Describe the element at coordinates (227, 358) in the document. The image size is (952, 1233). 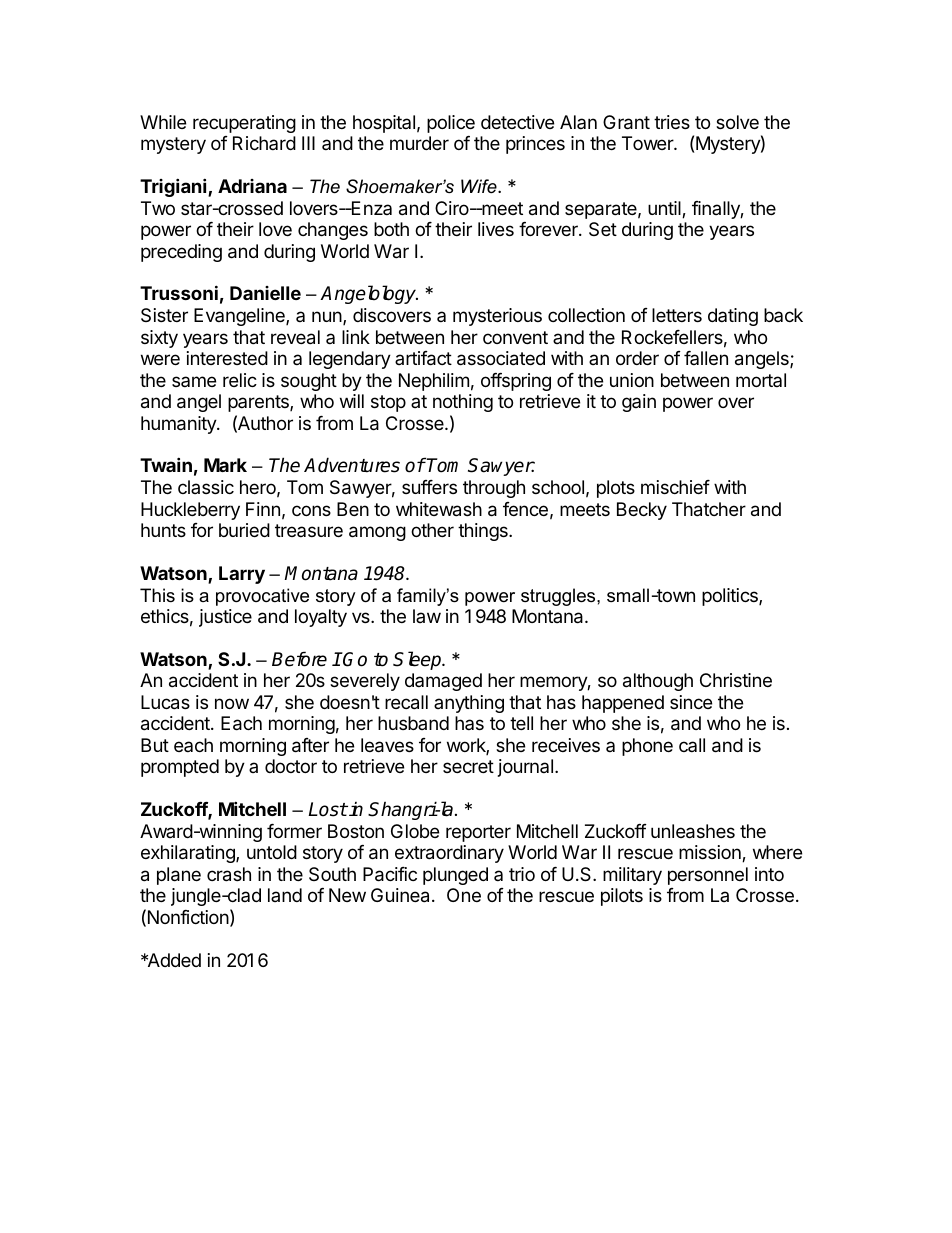
I see `interested` at that location.
